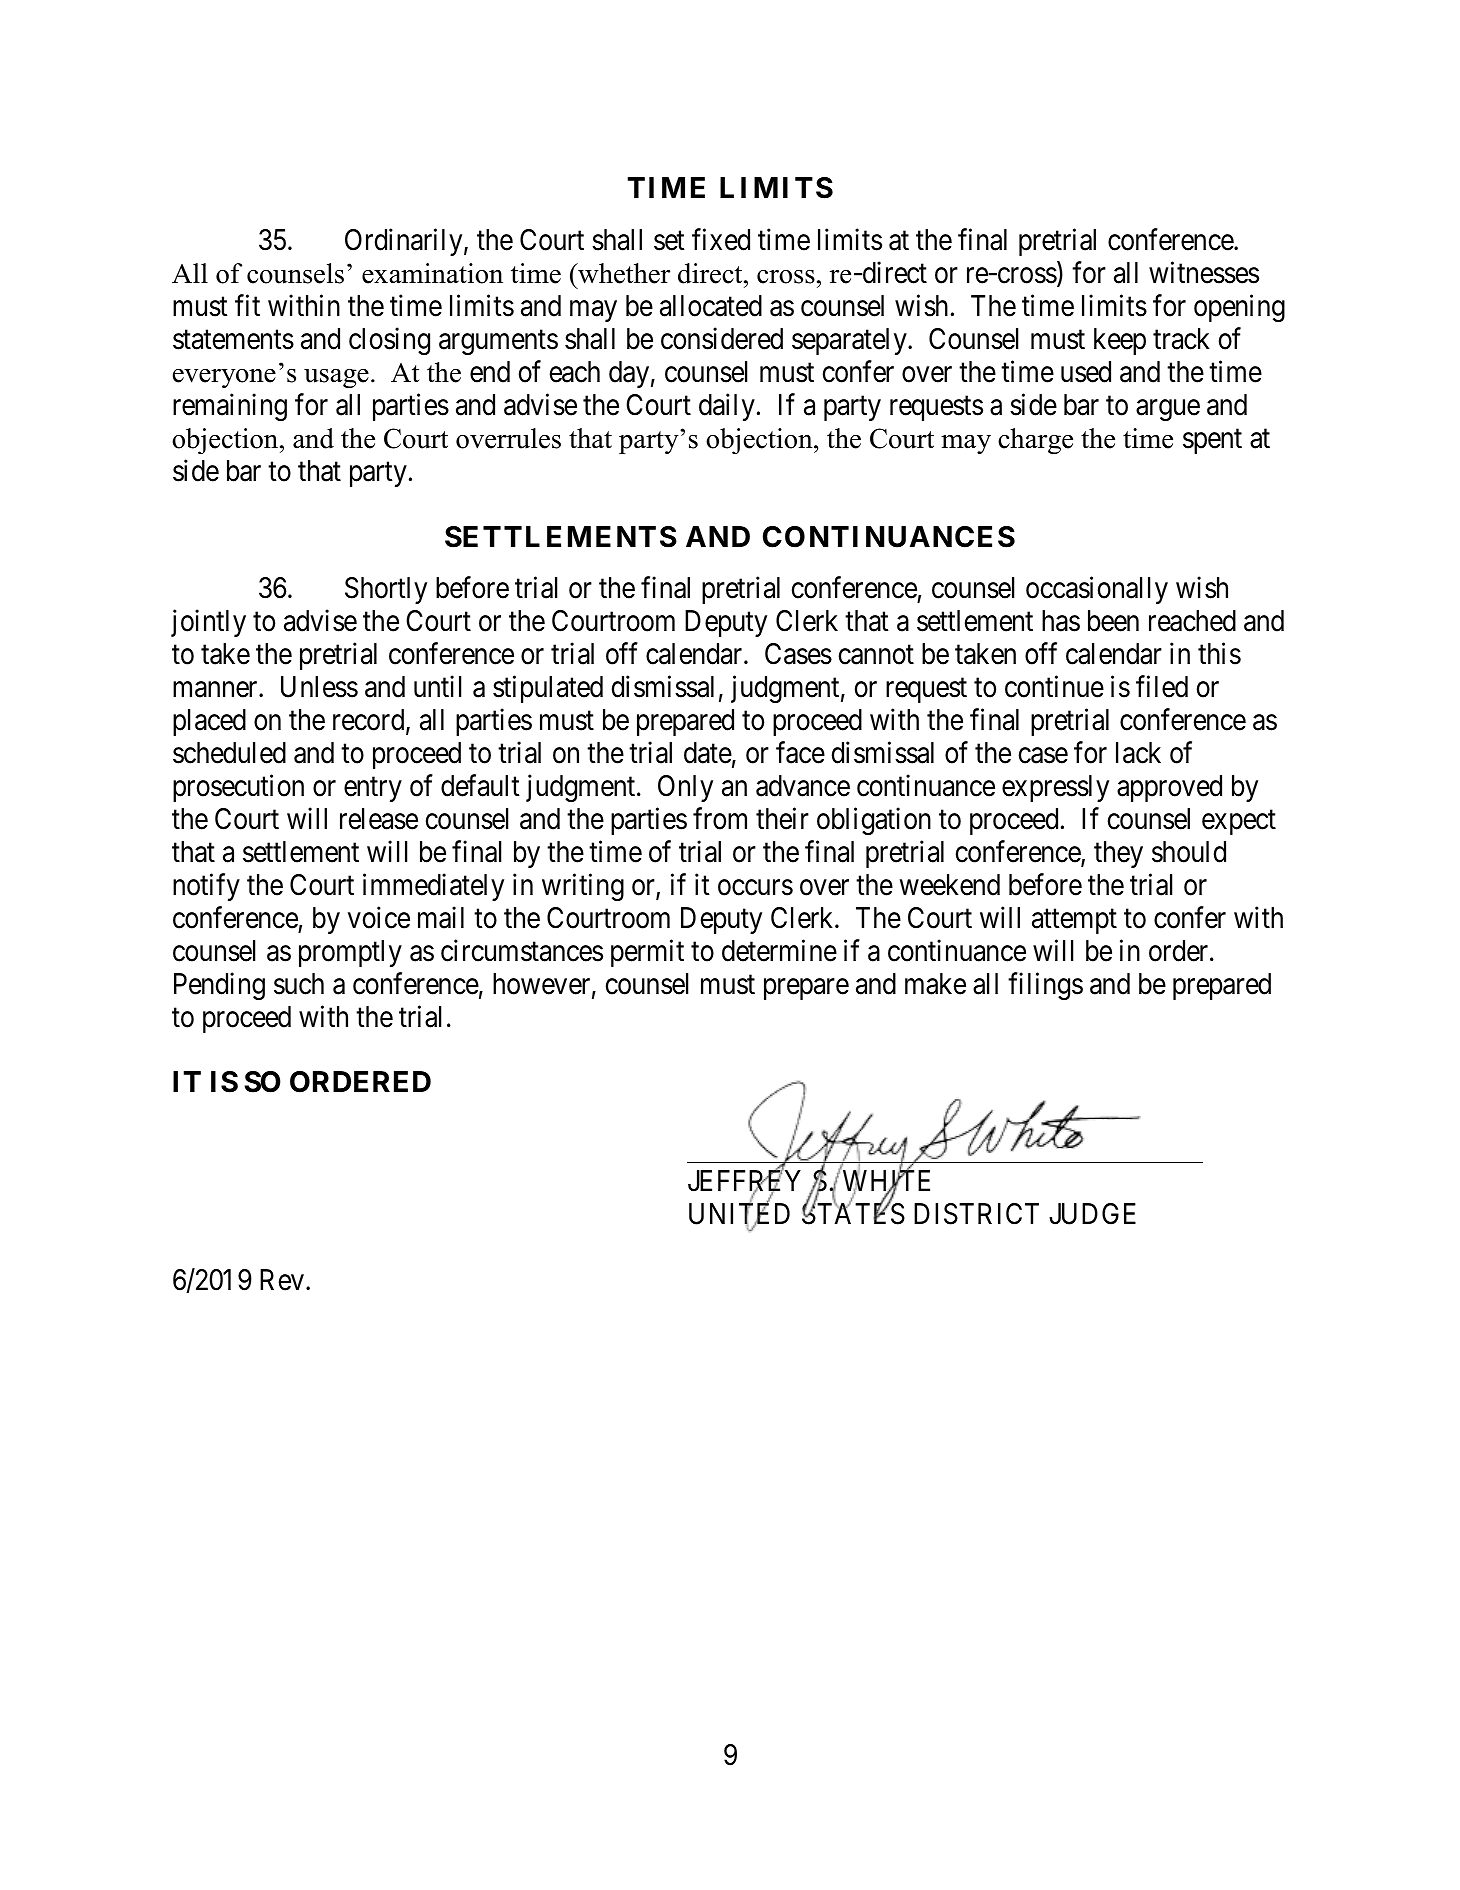 The width and height of the image is (1460, 1890). Describe the element at coordinates (299, 984) in the image. I see `such` at that location.
